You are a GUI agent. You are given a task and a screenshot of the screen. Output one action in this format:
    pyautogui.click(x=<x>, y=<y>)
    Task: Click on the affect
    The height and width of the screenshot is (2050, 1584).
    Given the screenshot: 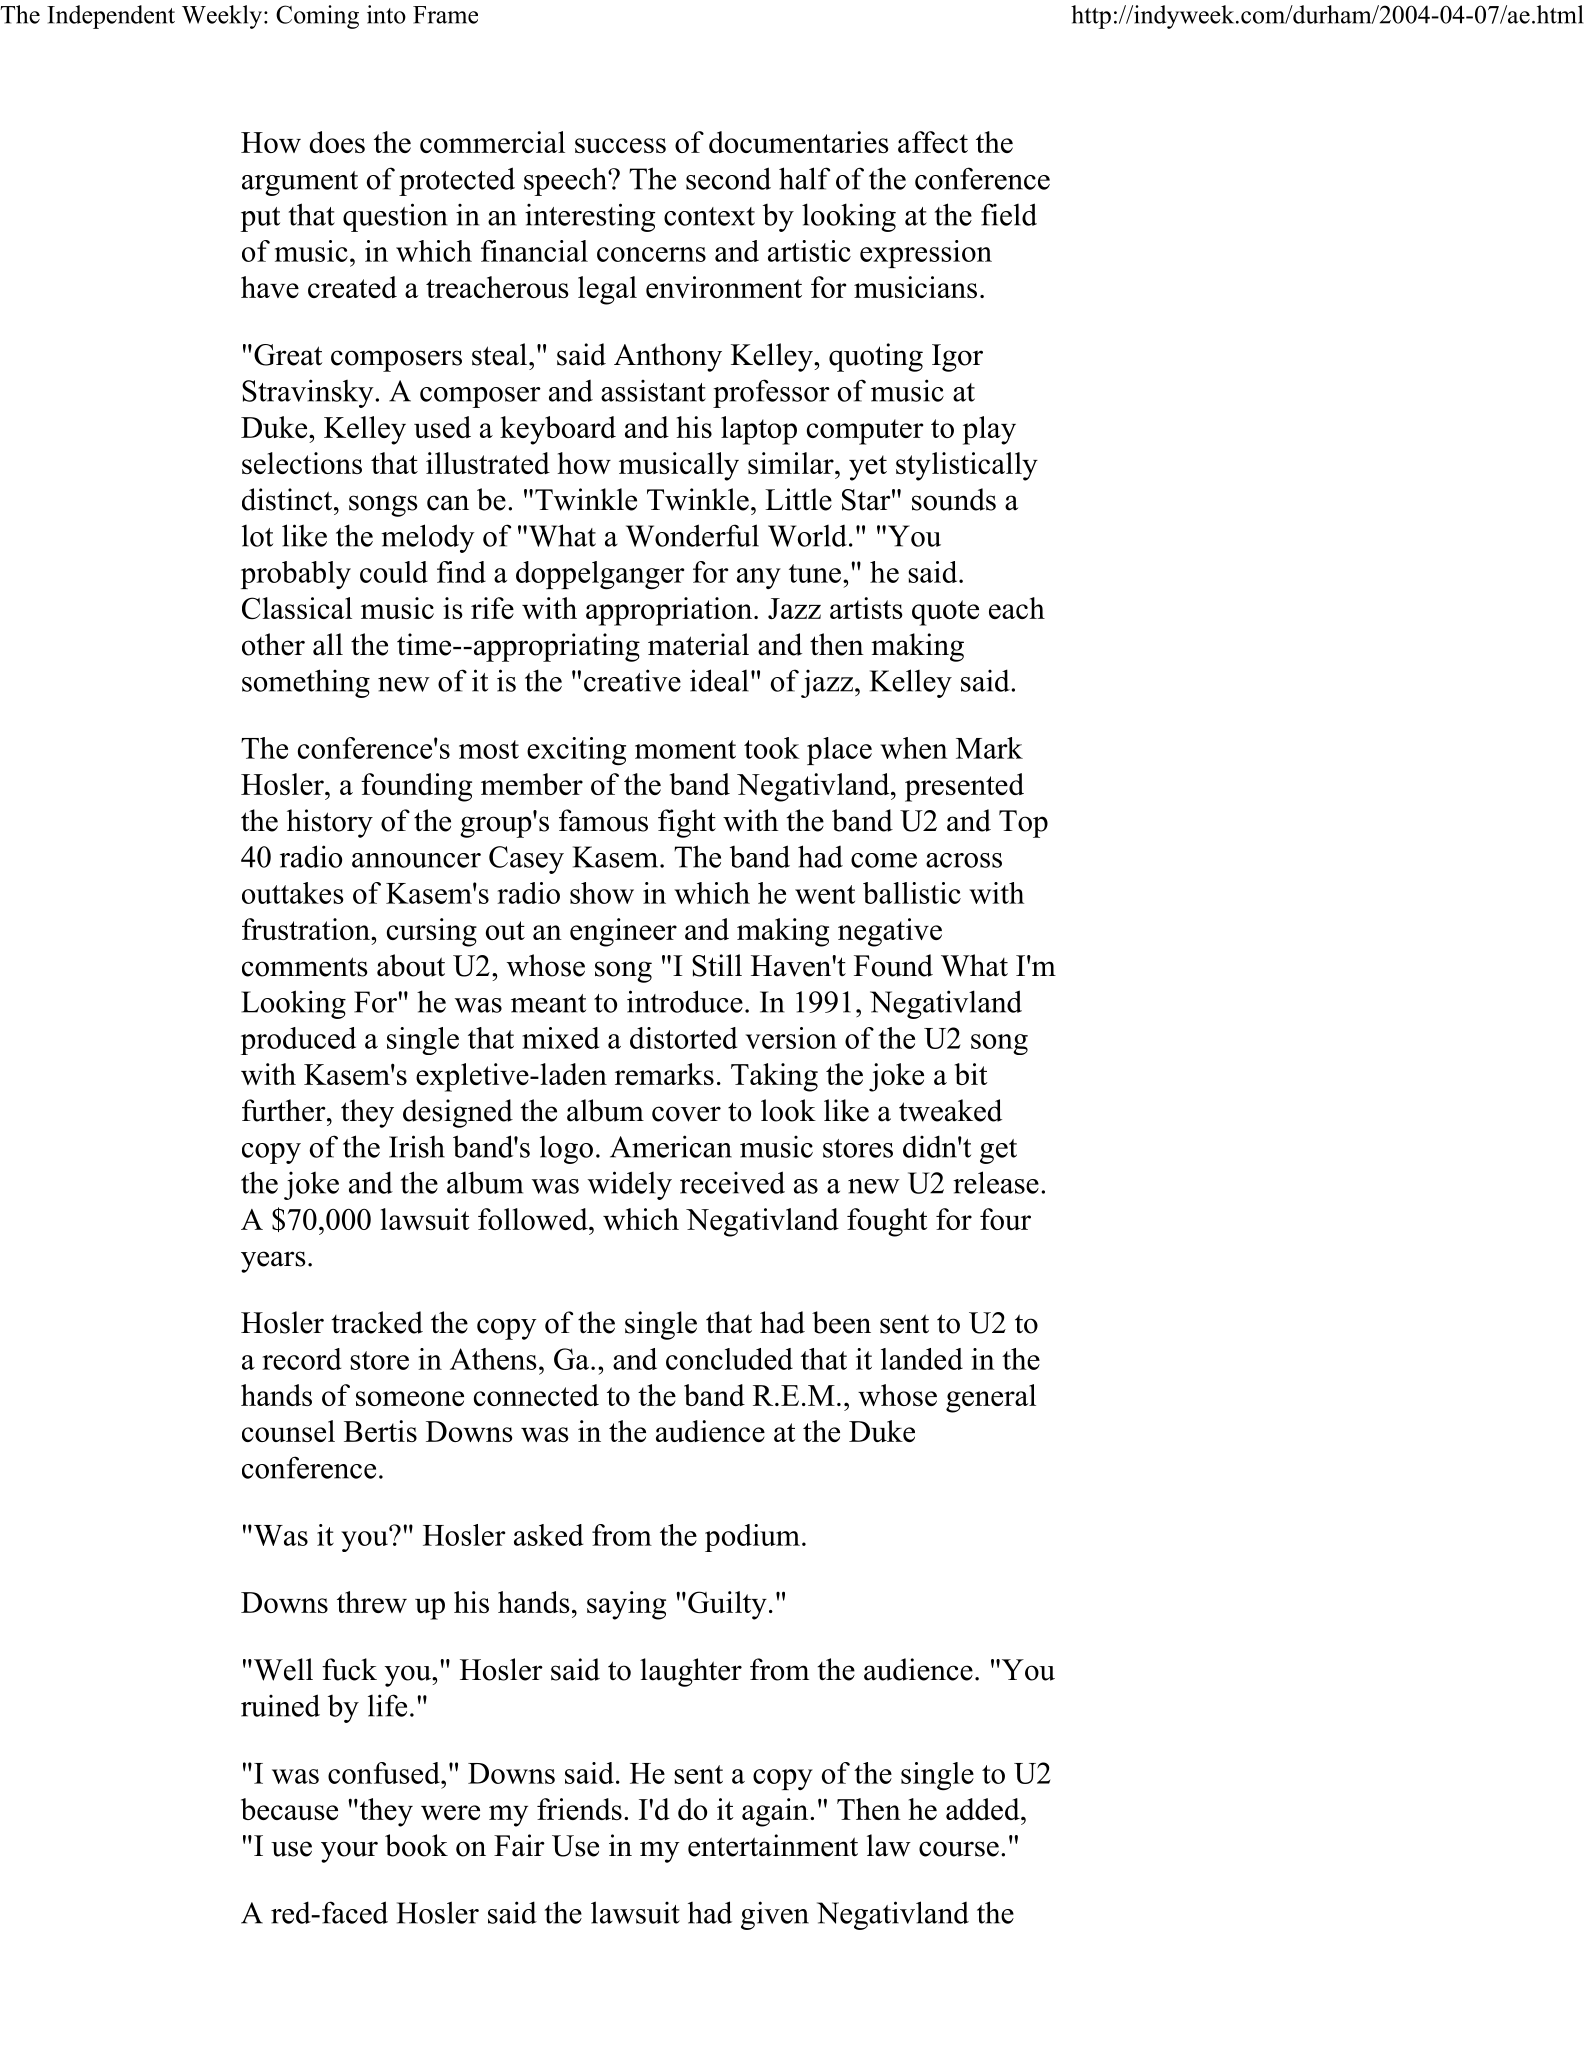 What is the action you would take?
    pyautogui.click(x=933, y=142)
